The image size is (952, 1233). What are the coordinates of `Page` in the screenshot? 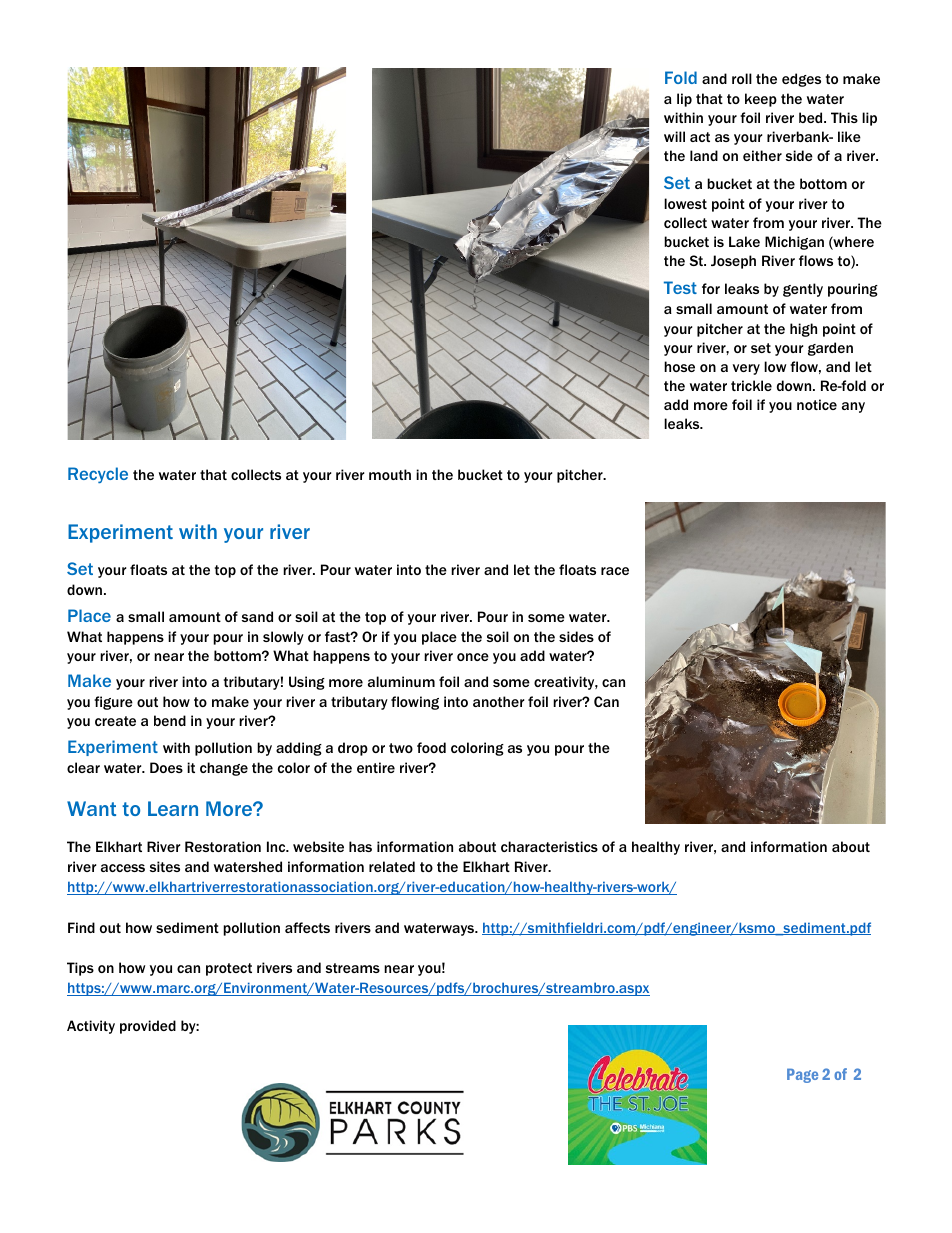 It's located at (802, 1075).
